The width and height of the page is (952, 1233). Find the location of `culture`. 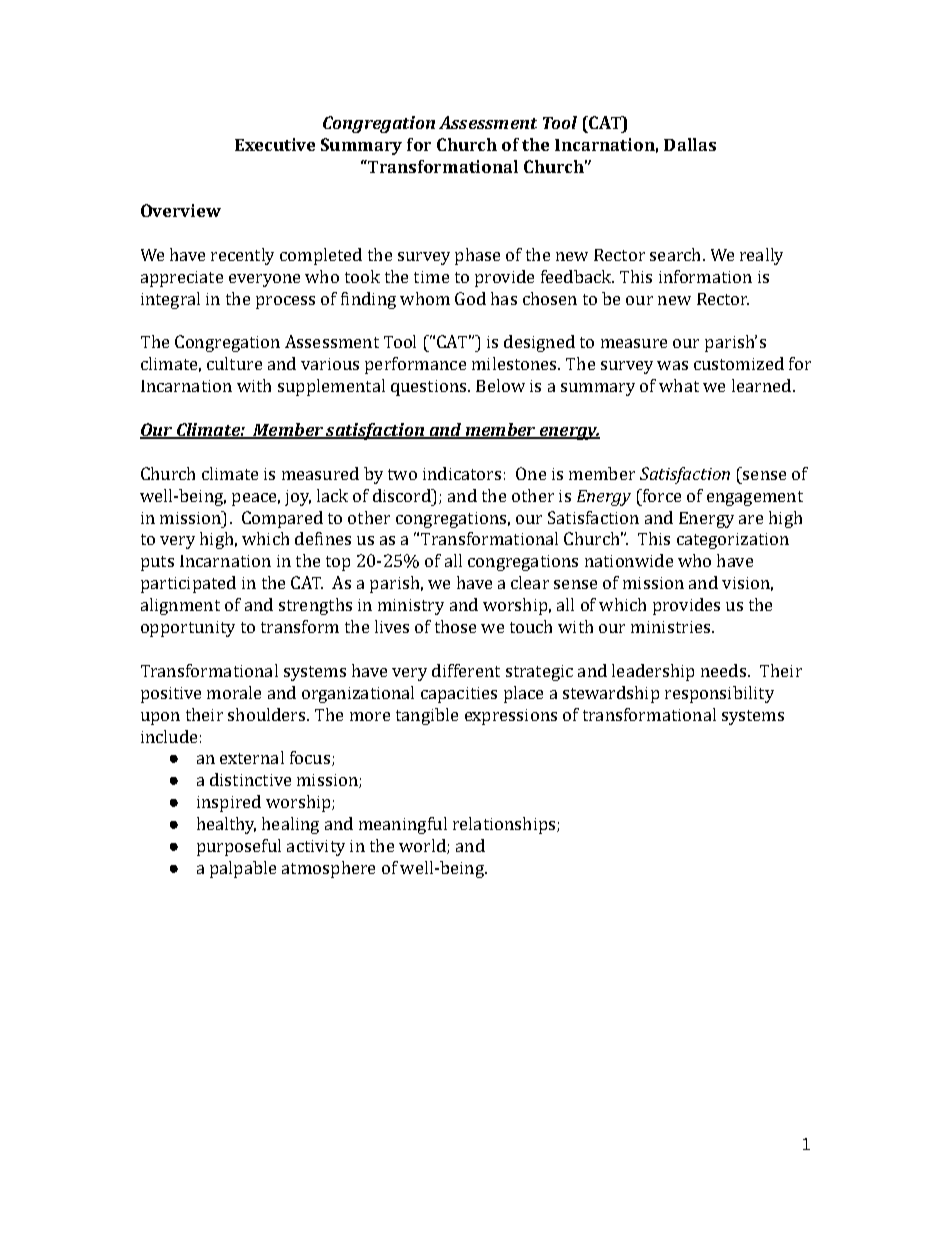

culture is located at coordinates (234, 363).
